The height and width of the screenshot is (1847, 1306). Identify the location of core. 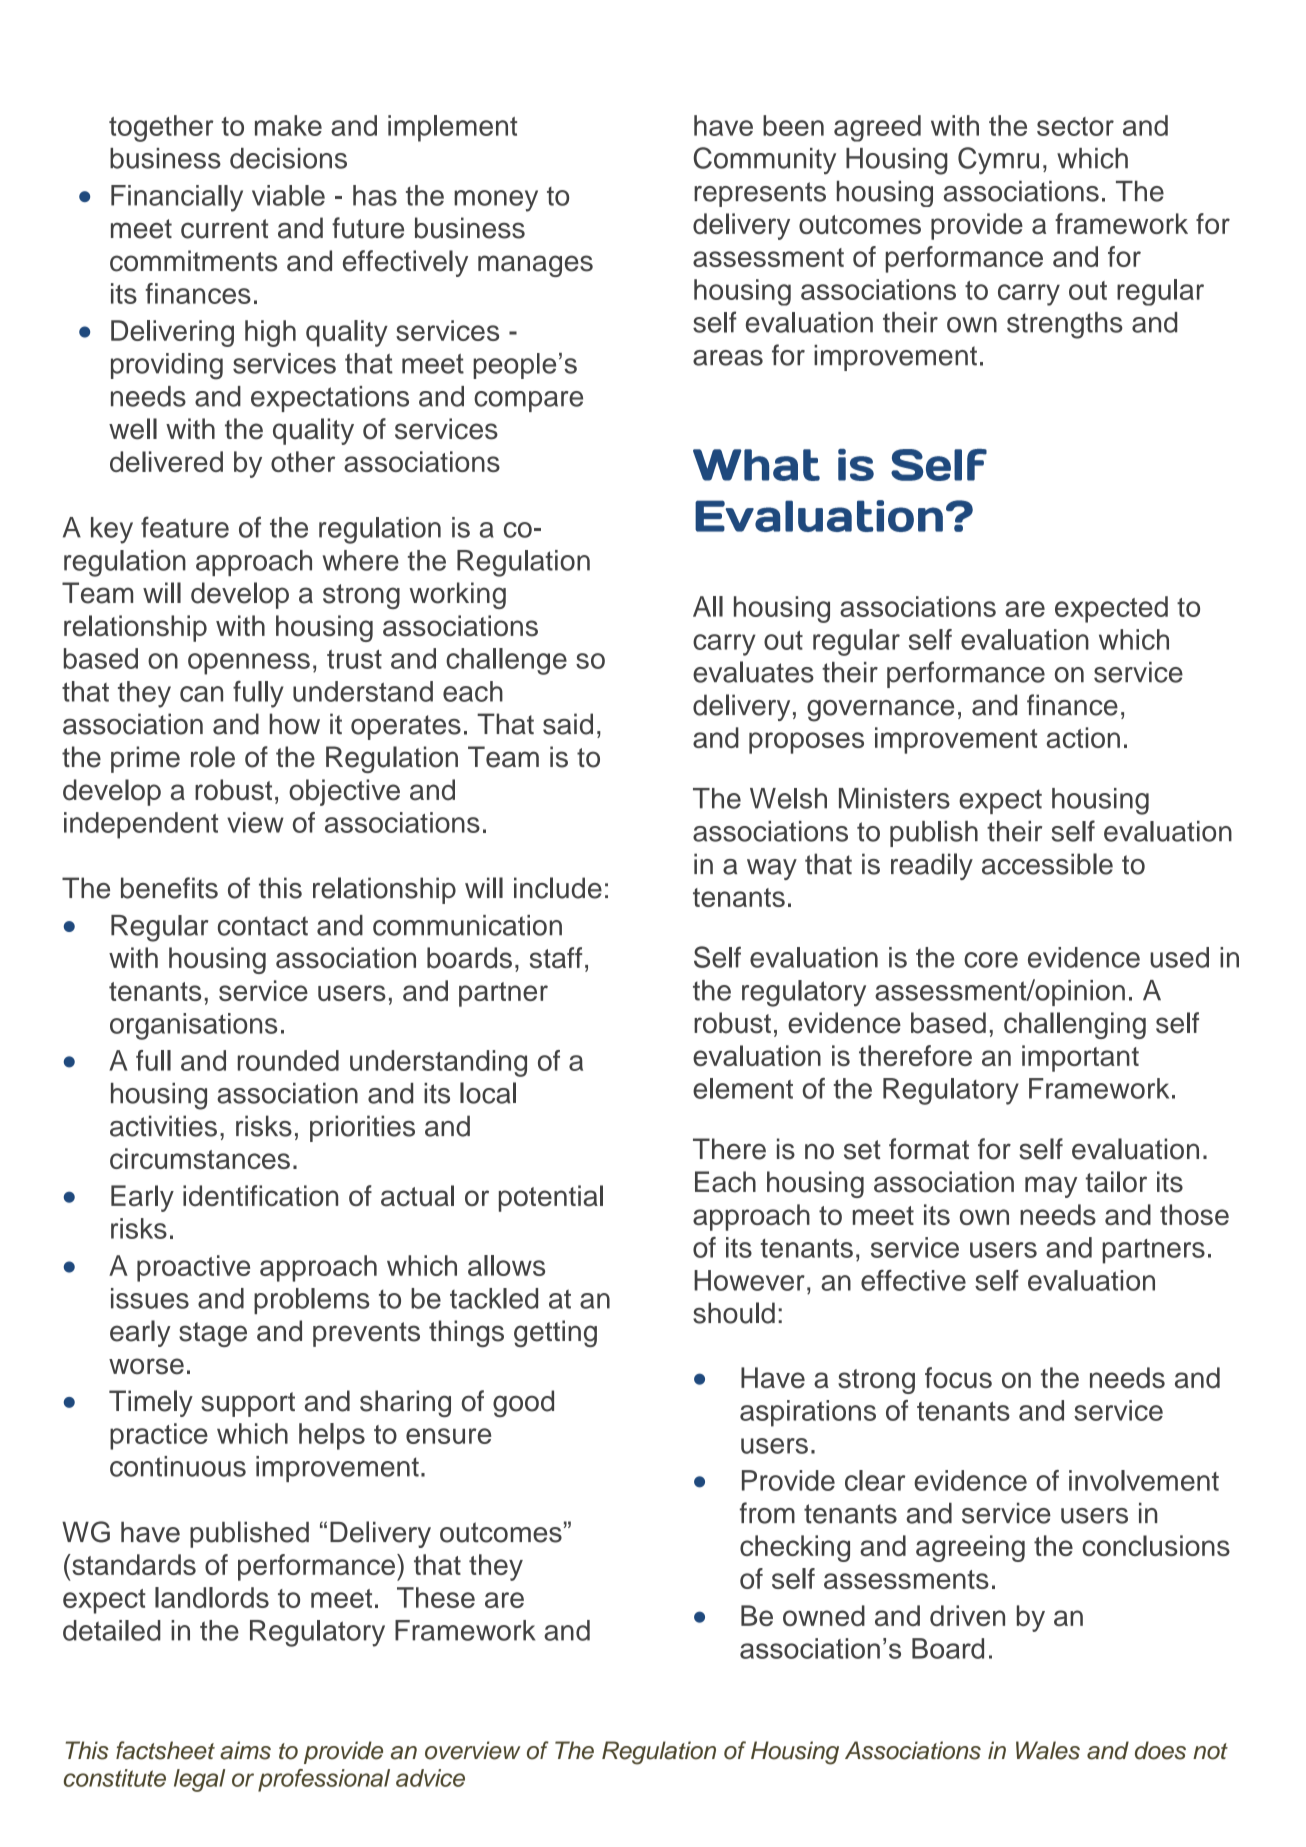
(991, 960).
